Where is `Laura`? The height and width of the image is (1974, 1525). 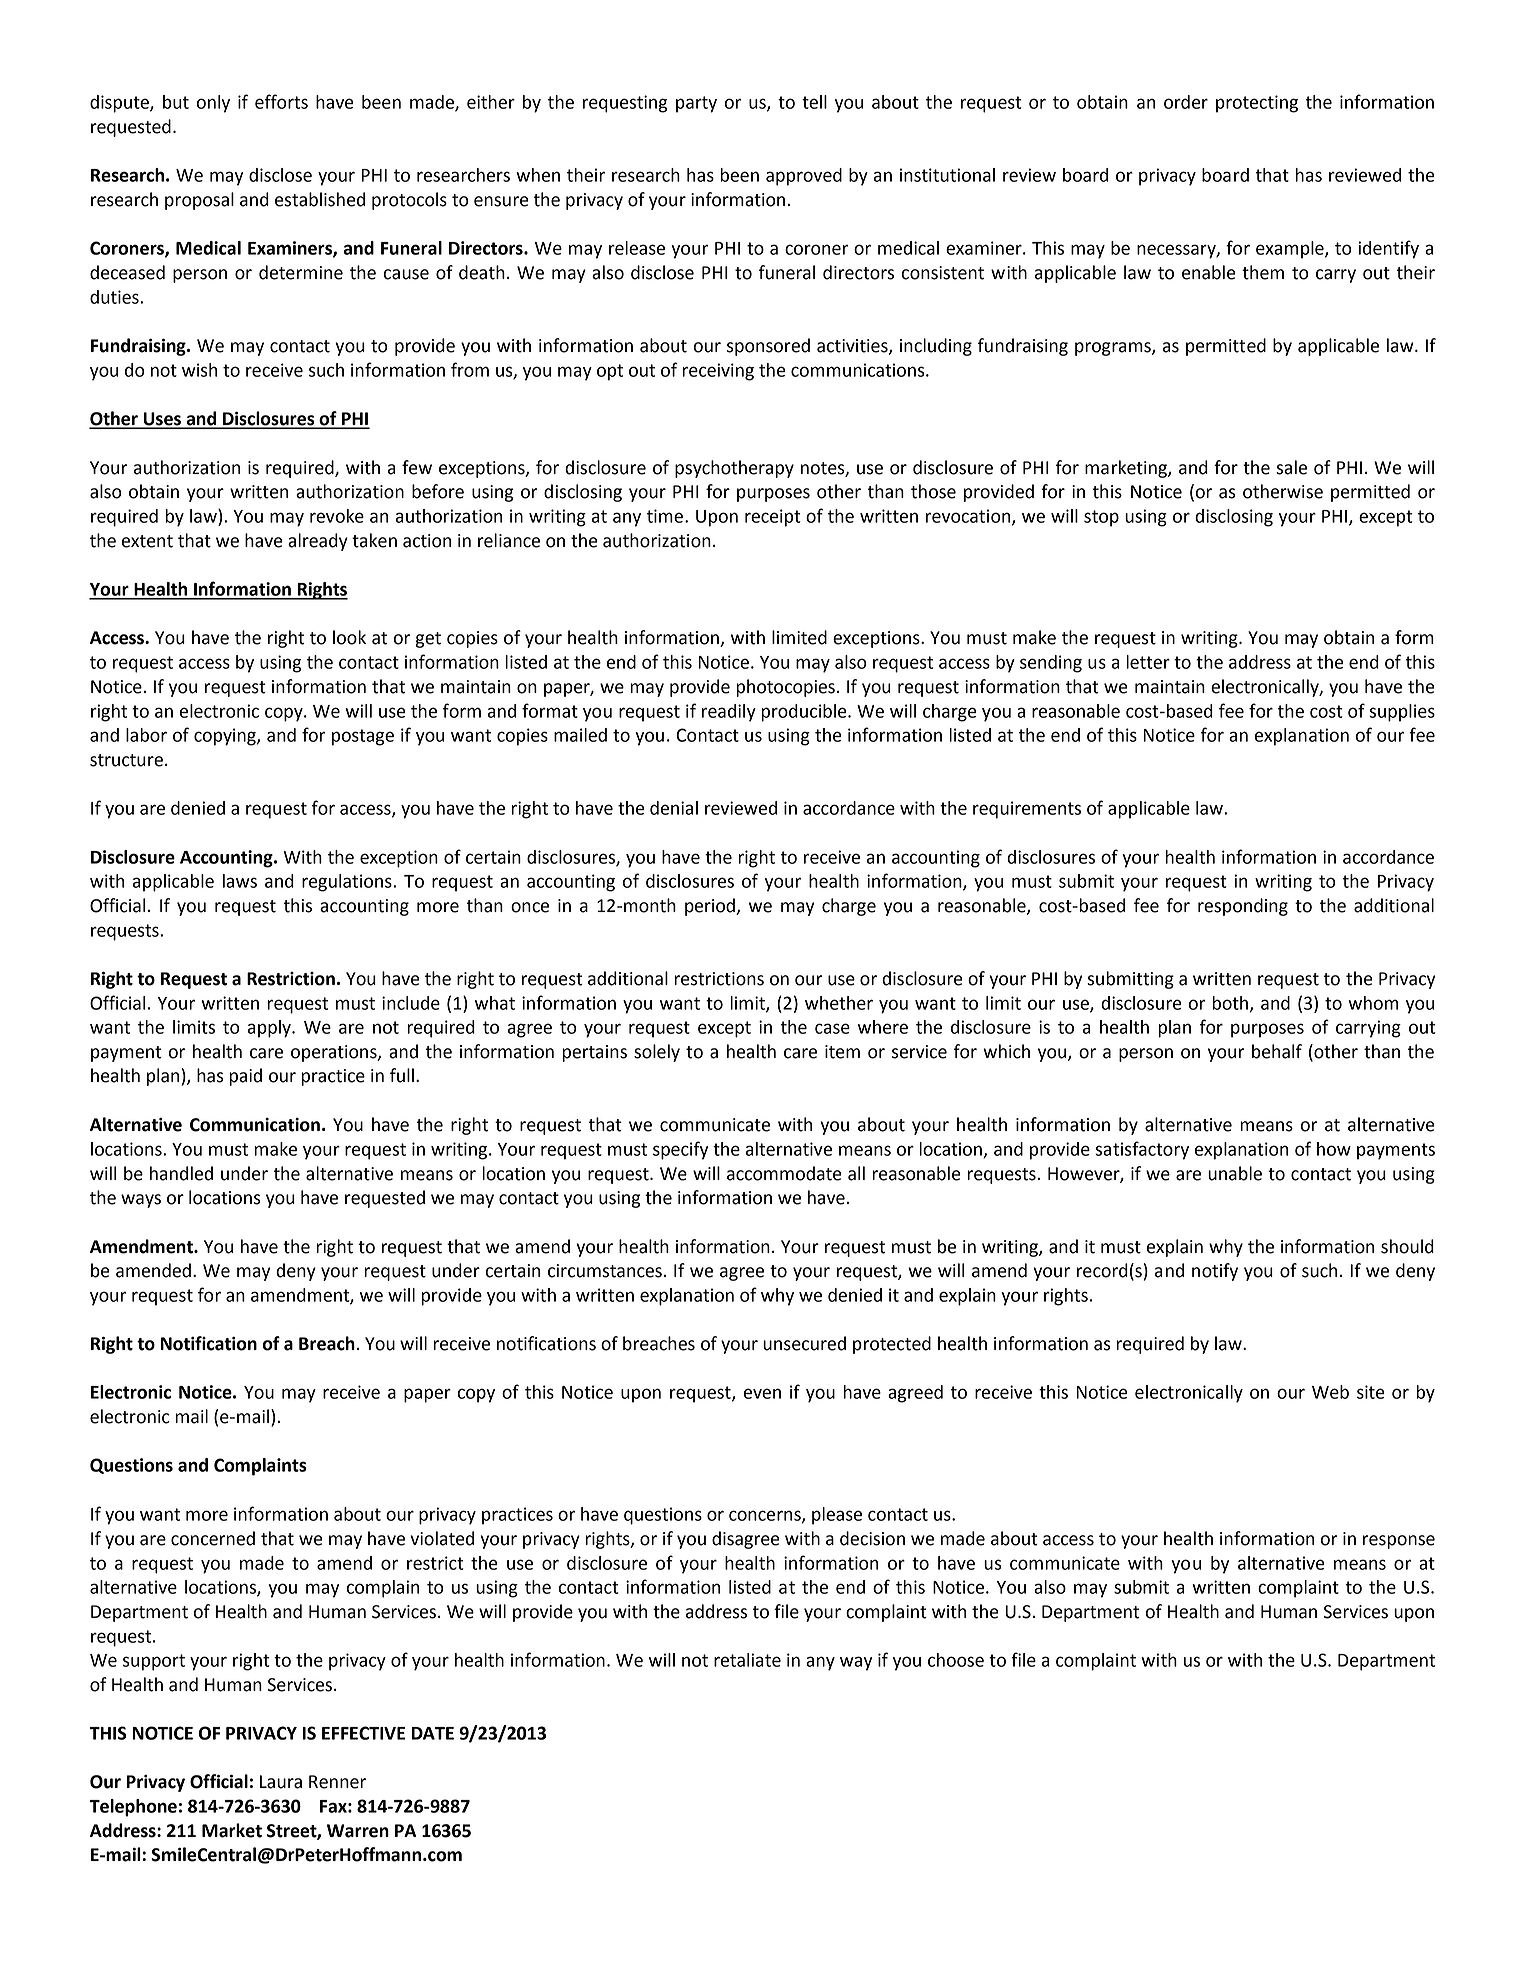 Laura is located at coordinates (281, 1782).
